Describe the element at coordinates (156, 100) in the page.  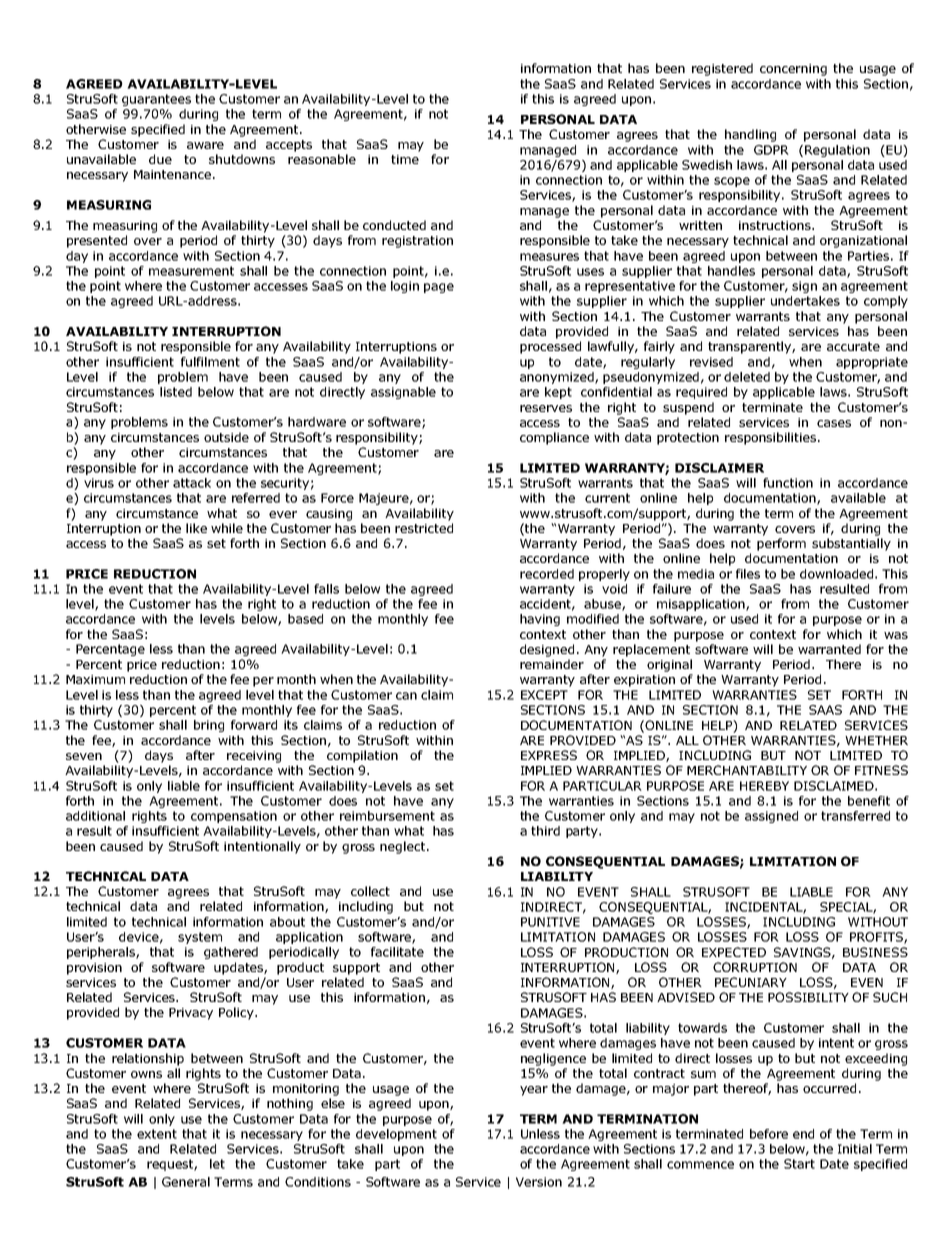
I see `guarantees` at that location.
